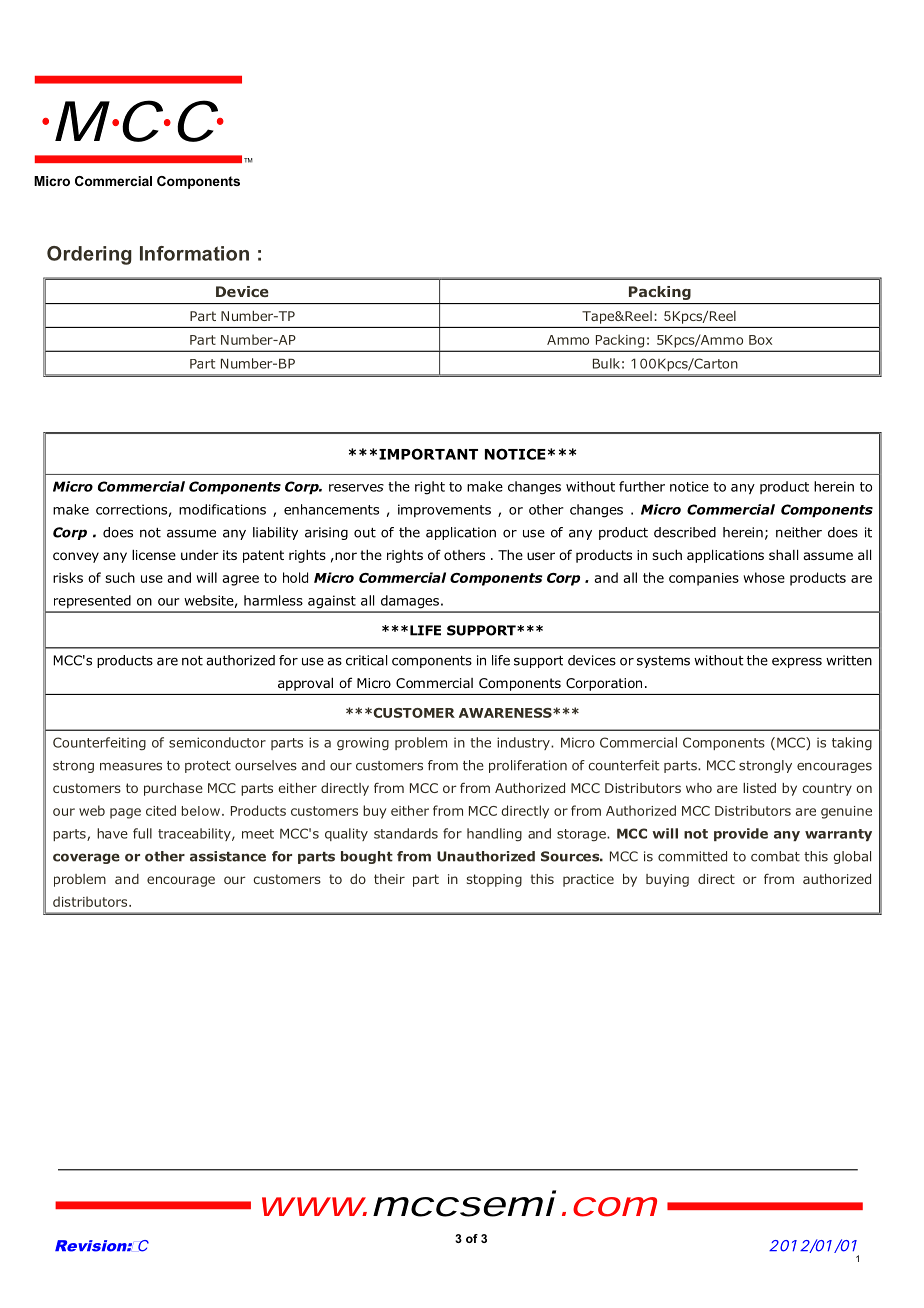 The width and height of the screenshot is (924, 1308). Describe the element at coordinates (428, 454) in the screenshot. I see `IMPORTANT` at that location.
